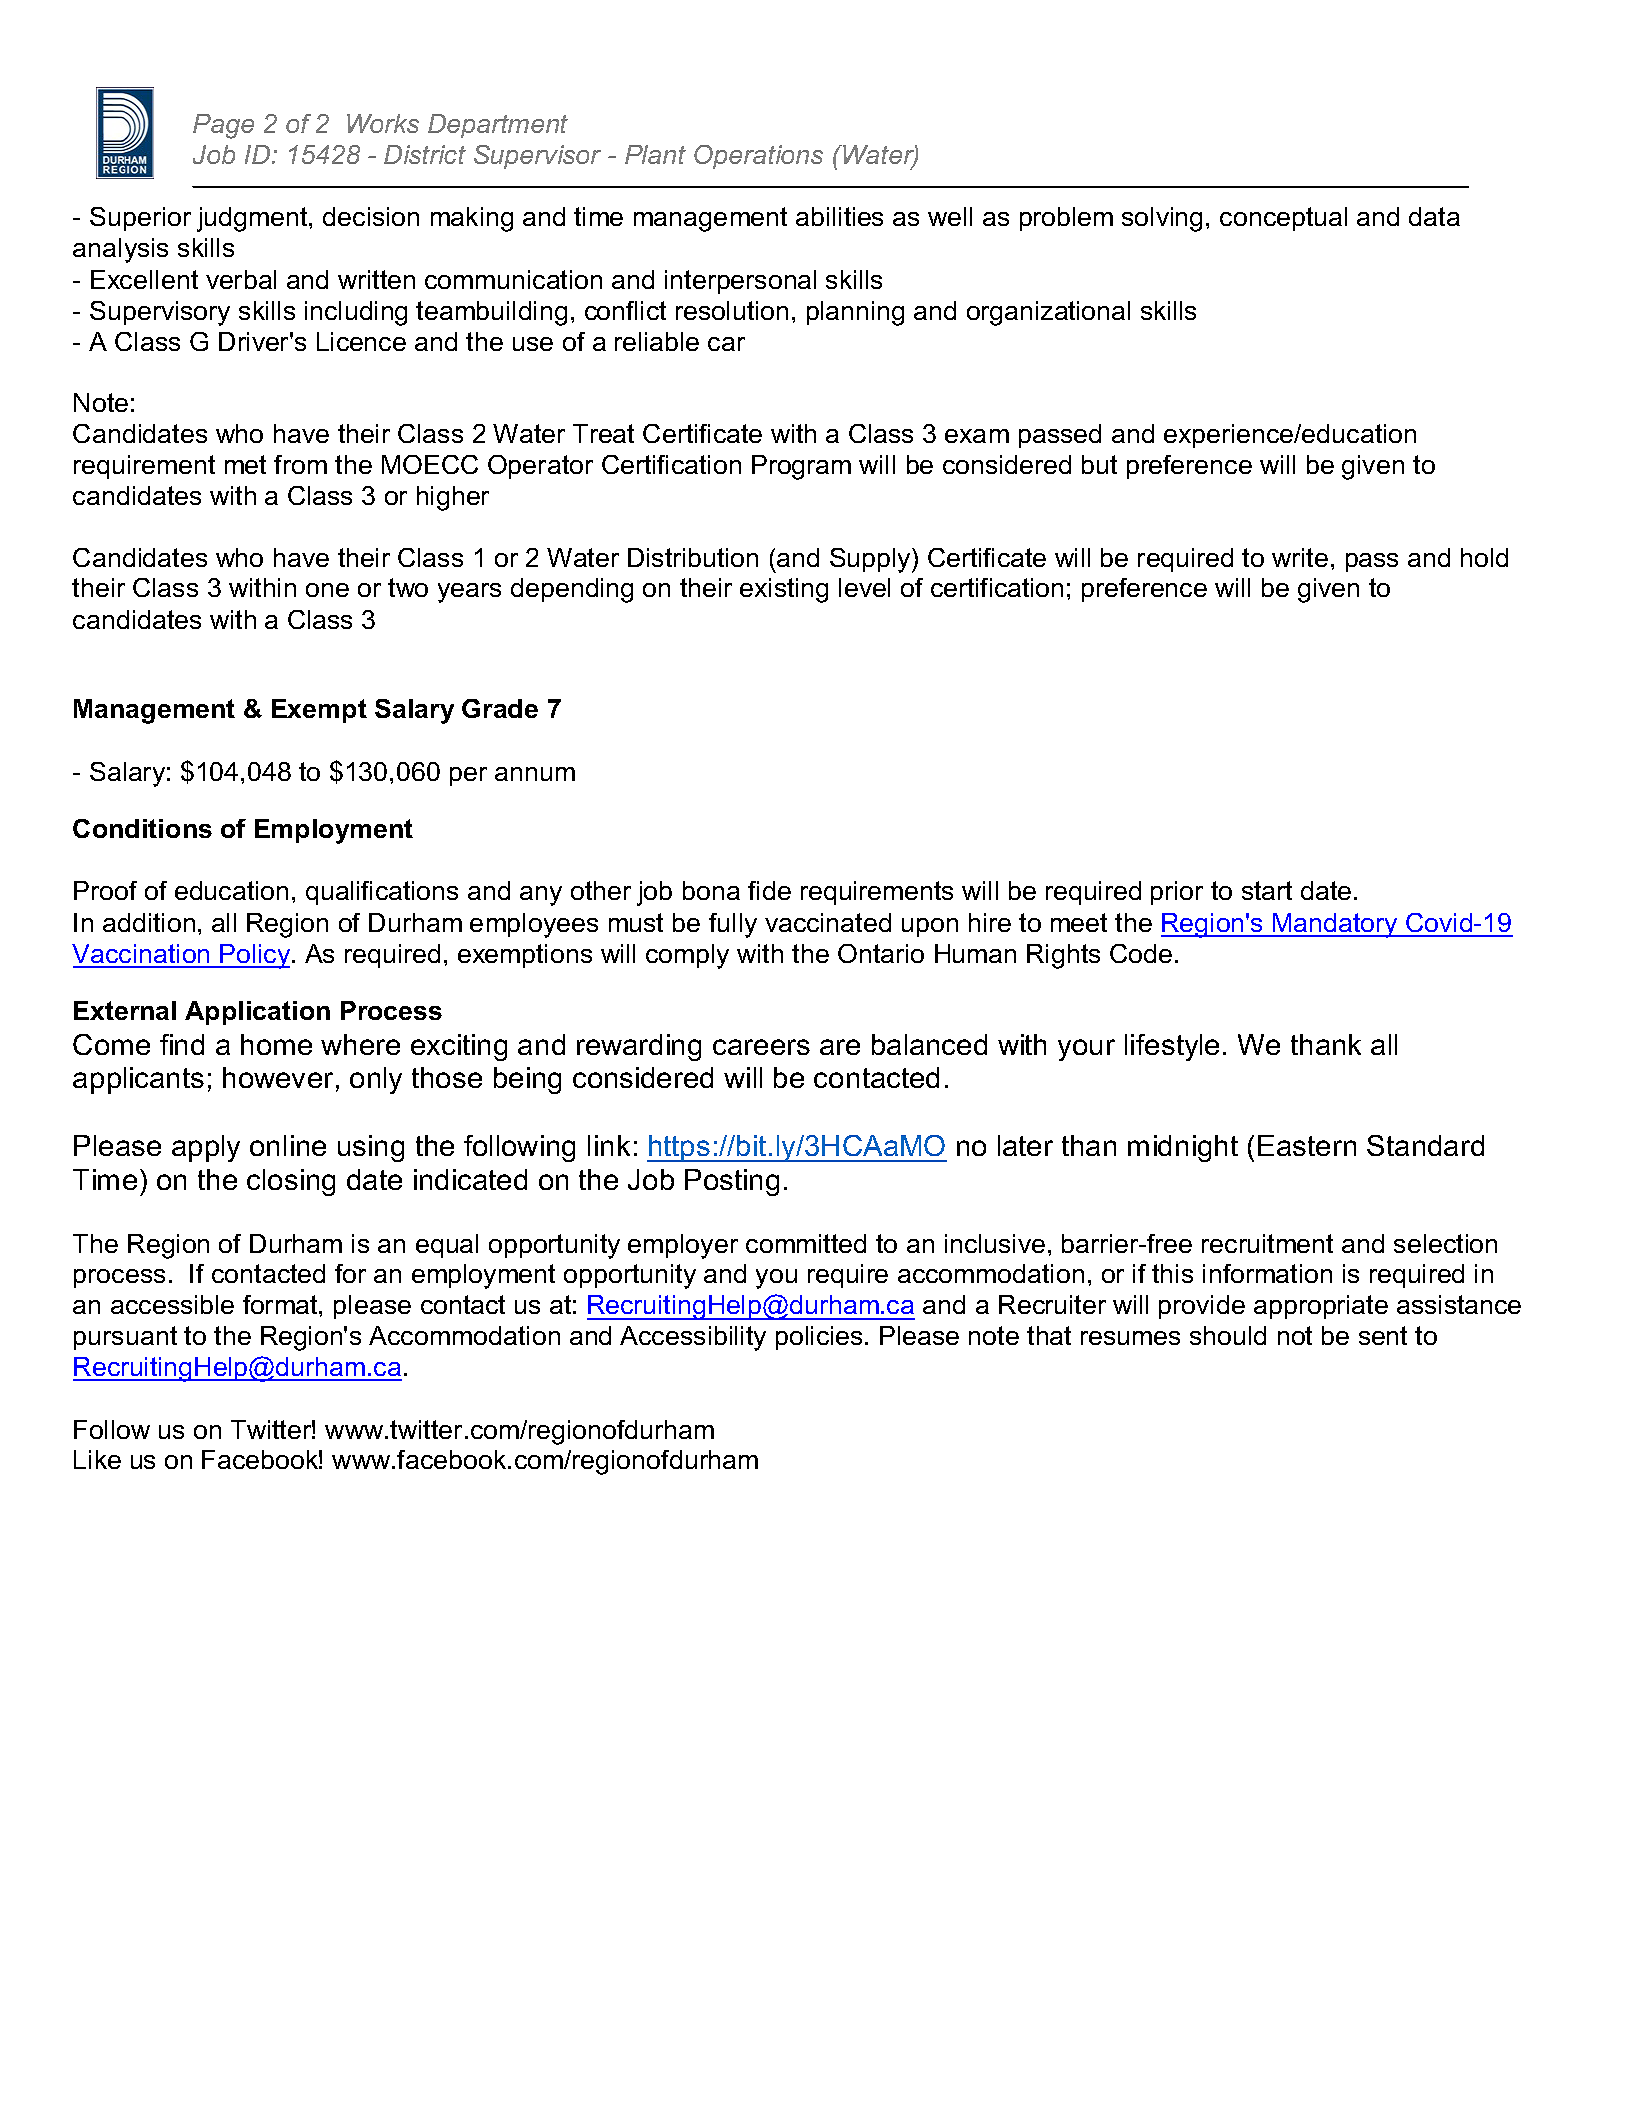  I want to click on Page, so click(223, 126).
